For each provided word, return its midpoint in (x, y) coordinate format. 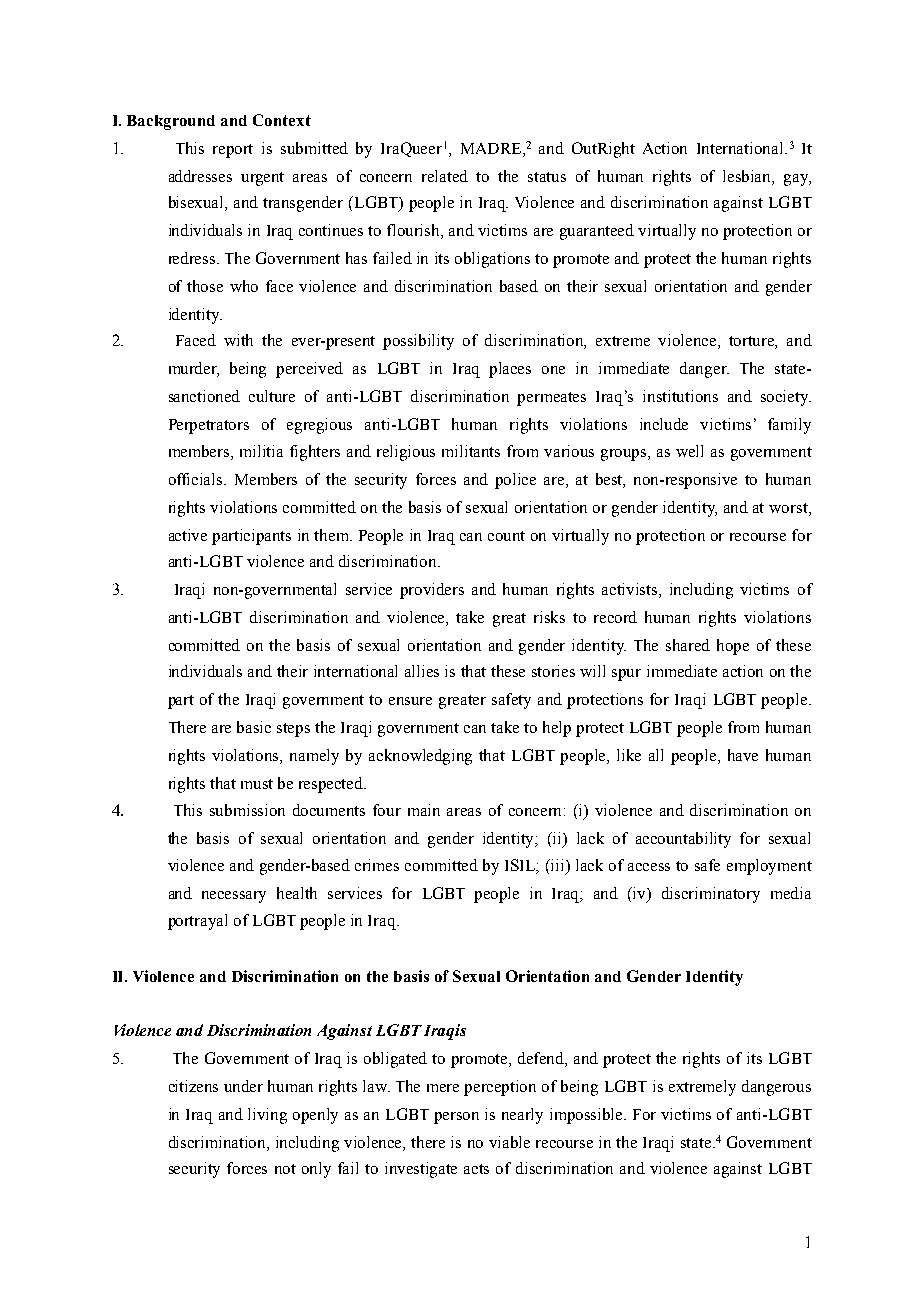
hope (733, 647)
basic (254, 727)
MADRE (492, 148)
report (233, 151)
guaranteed (597, 232)
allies (422, 671)
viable (509, 1142)
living (267, 1116)
